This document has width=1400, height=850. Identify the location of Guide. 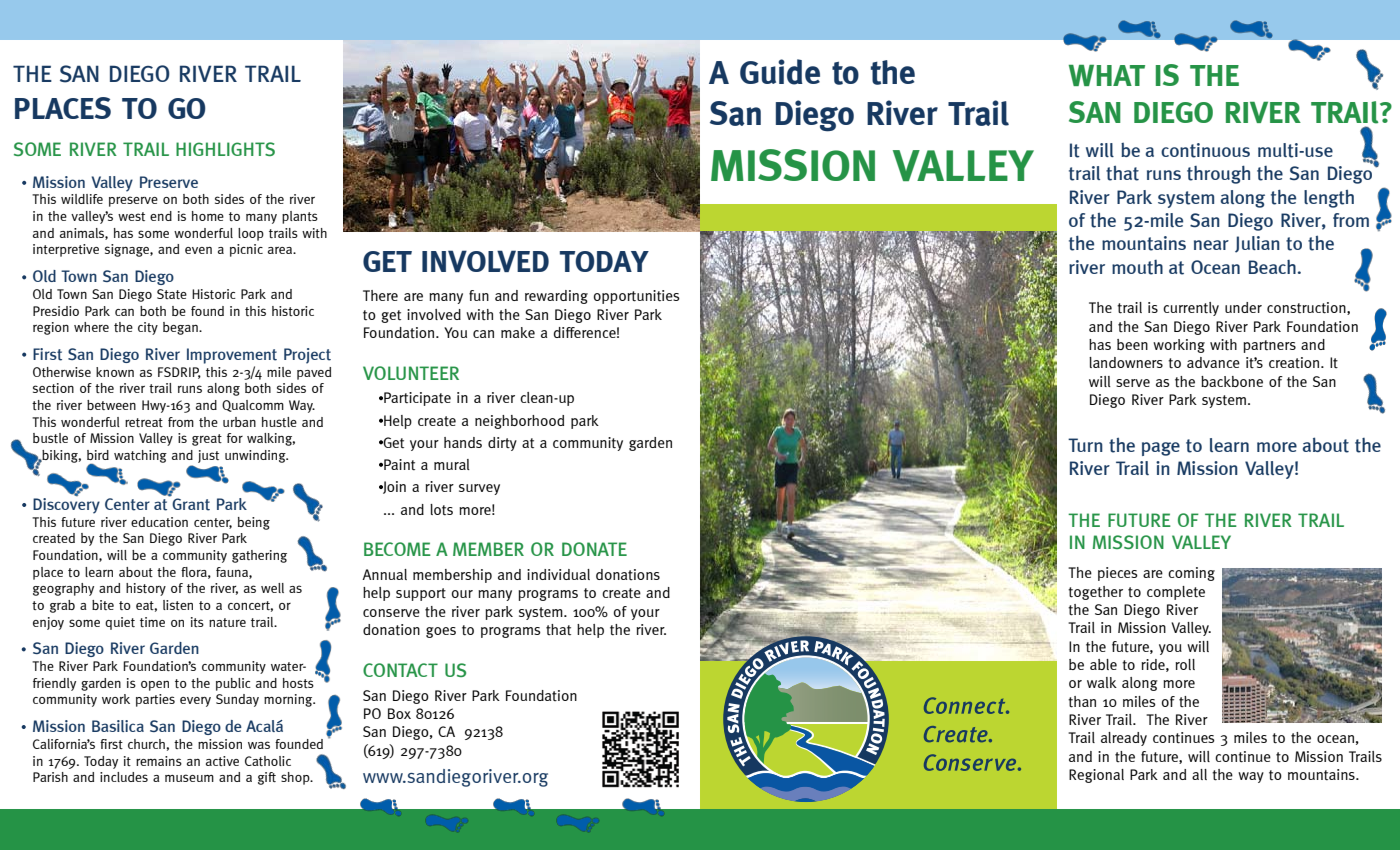
(780, 72).
